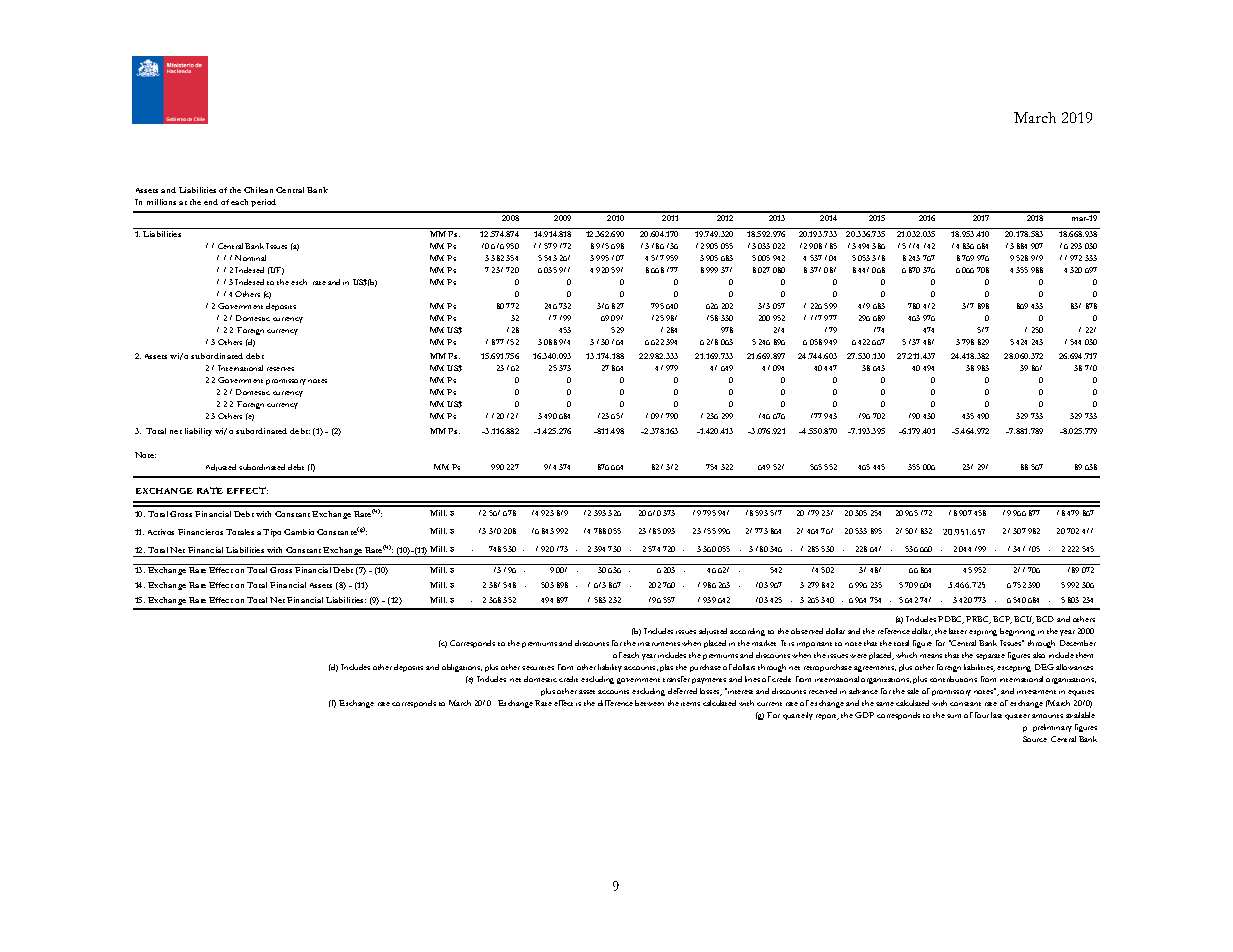 This document has width=1233, height=952. Describe the element at coordinates (462, 668) in the document. I see `obligations` at that location.
